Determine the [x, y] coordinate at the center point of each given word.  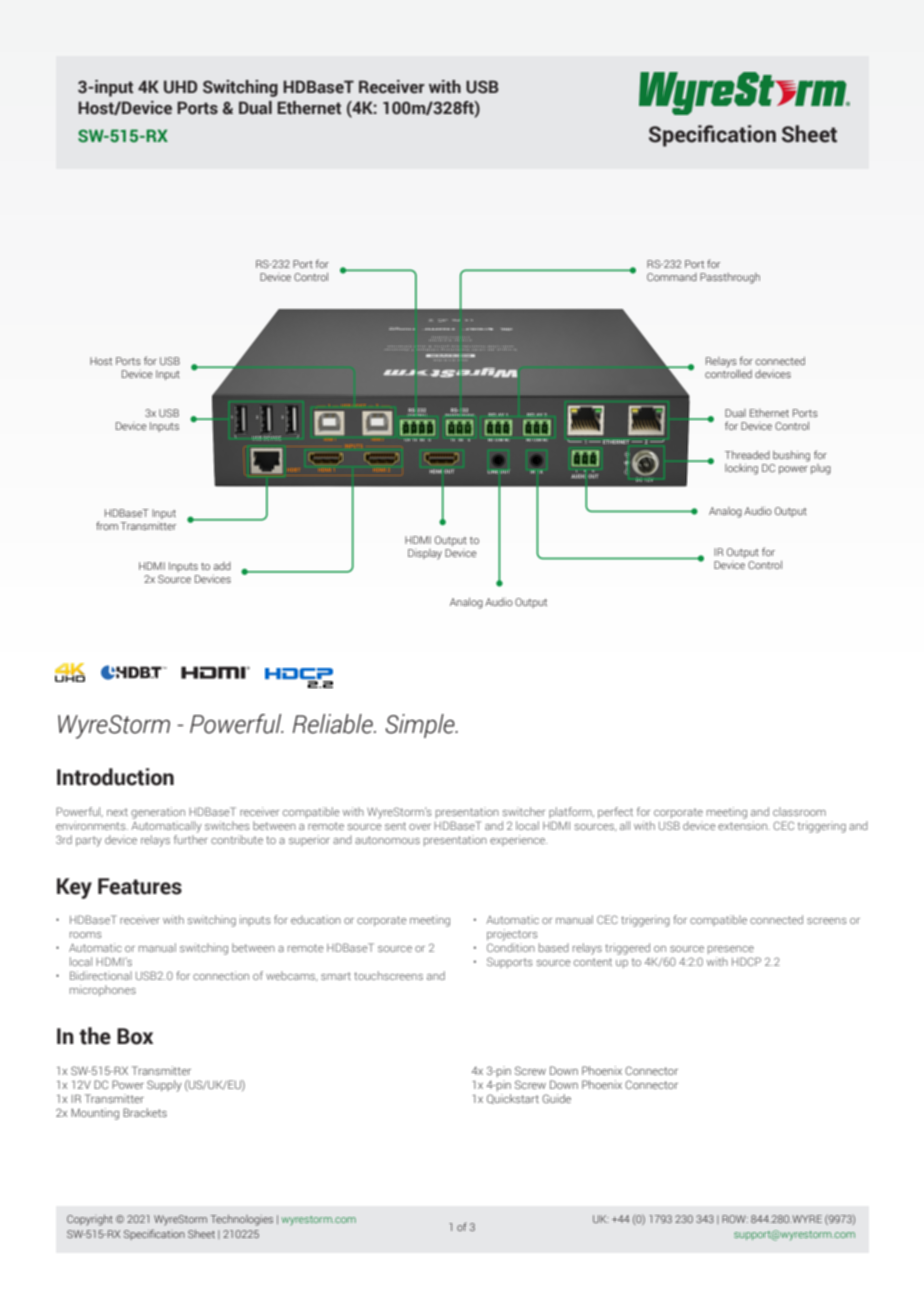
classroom [799, 811]
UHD [180, 87]
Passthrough [730, 278]
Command [672, 277]
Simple [421, 726]
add [222, 566]
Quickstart [513, 1099]
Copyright [90, 1220]
